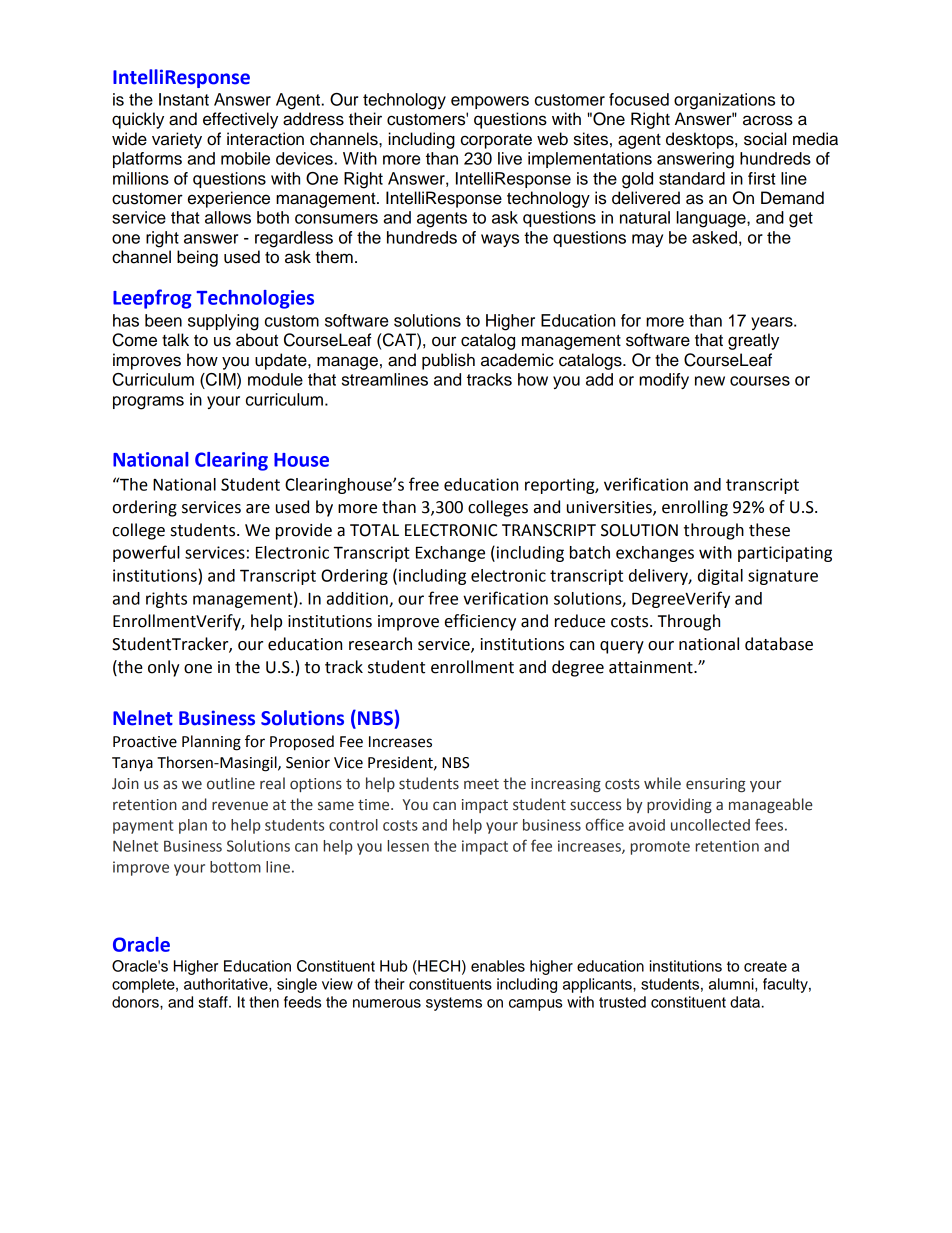  What do you see at coordinates (480, 622) in the image?
I see `efficiency` at bounding box center [480, 622].
